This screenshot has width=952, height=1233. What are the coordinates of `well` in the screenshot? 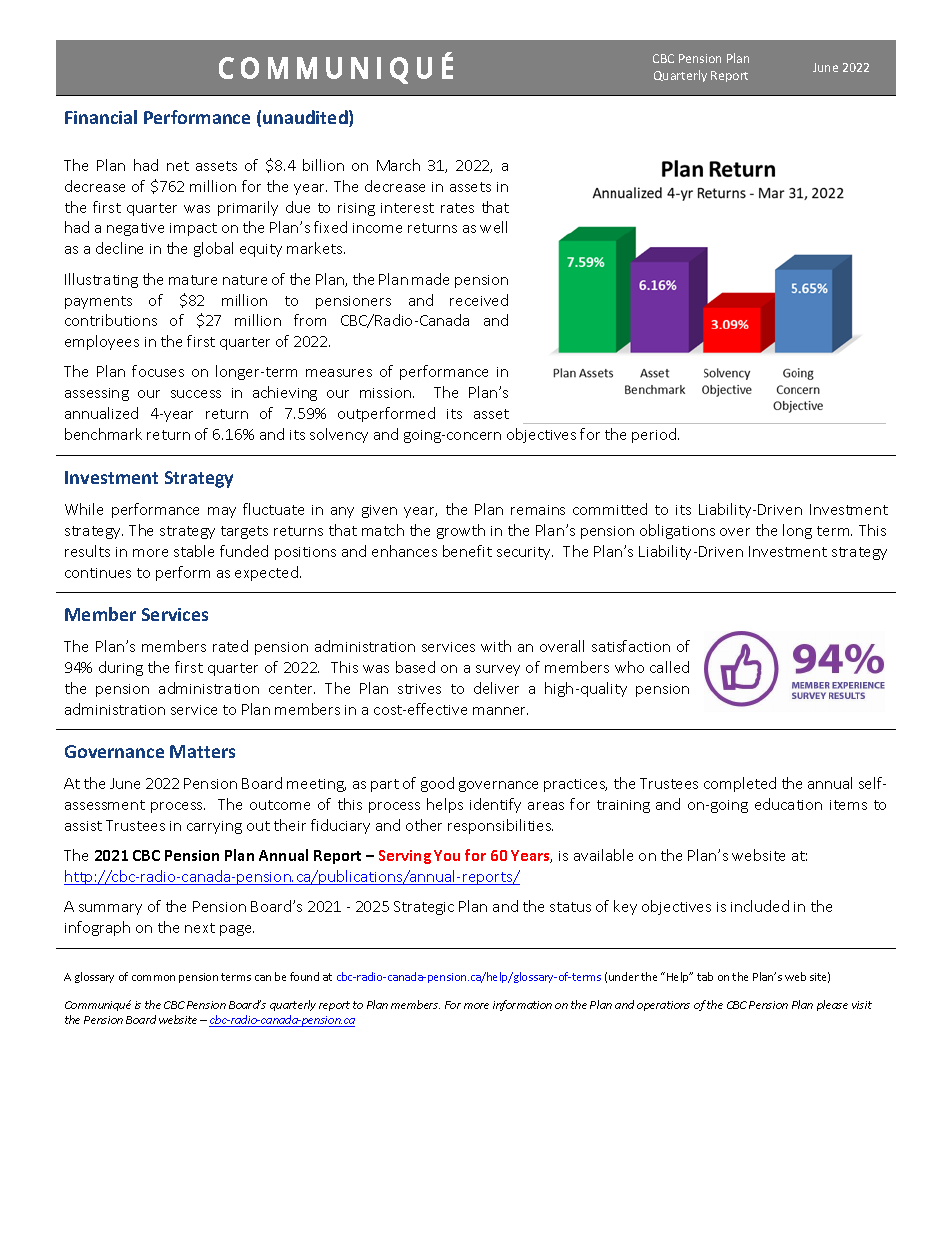 It's located at (493, 227).
